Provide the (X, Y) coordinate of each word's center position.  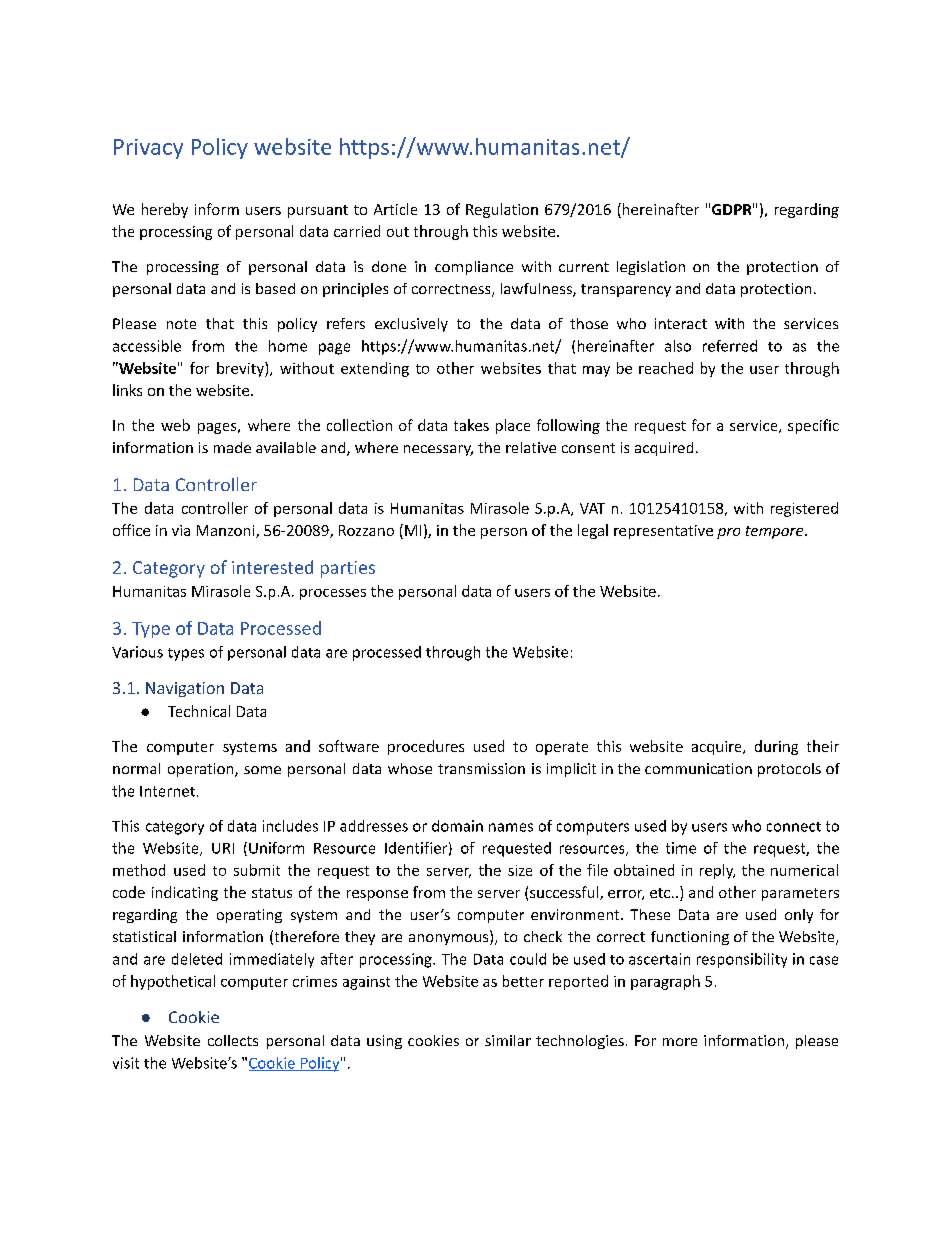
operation (202, 770)
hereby (165, 210)
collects (233, 1040)
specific (813, 426)
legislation (651, 268)
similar (508, 1040)
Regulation (502, 210)
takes (471, 425)
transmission (481, 768)
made (232, 447)
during (776, 747)
